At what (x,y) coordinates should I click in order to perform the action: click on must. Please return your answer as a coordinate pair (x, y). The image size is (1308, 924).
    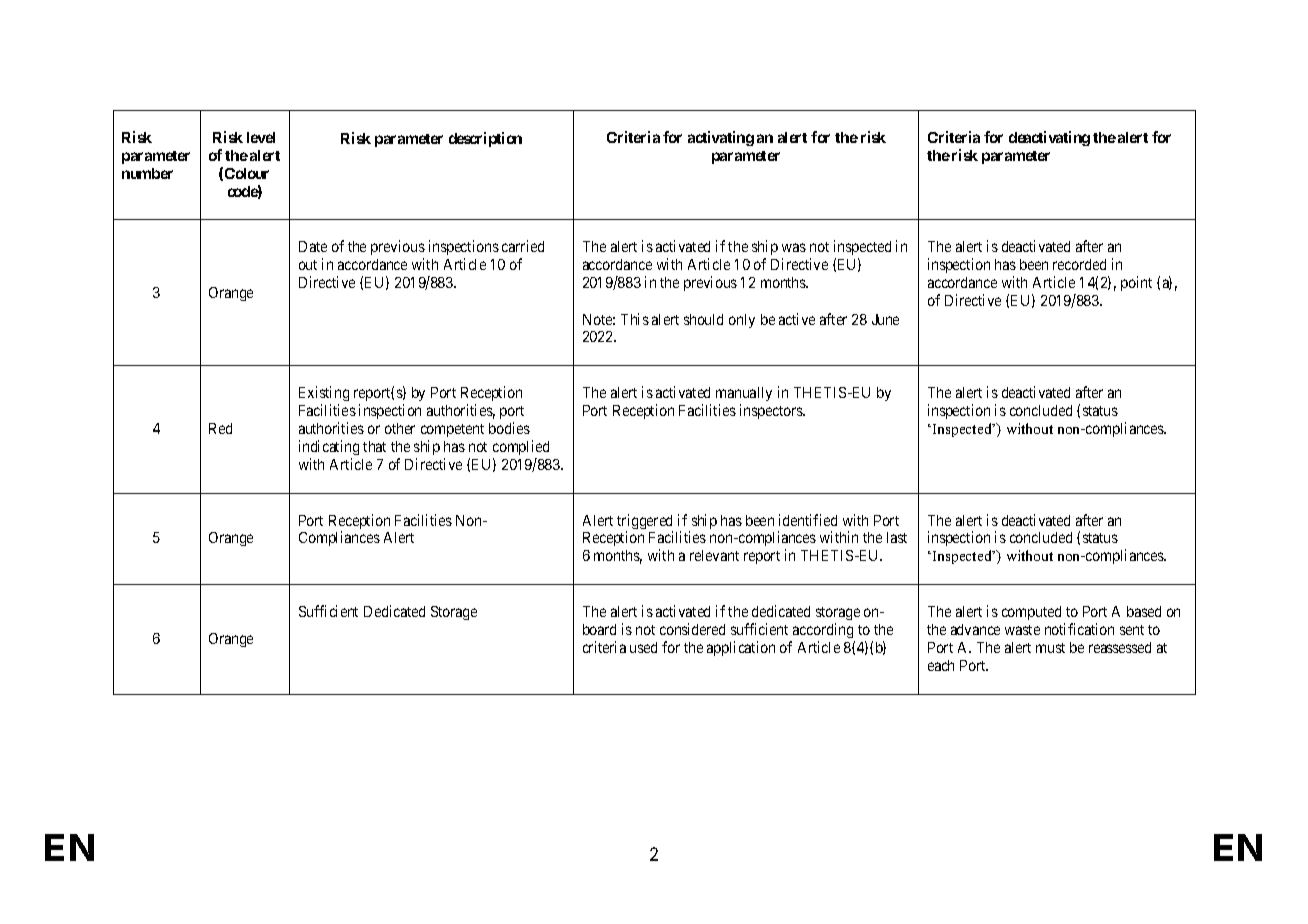
    Looking at the image, I should click on (1050, 648).
